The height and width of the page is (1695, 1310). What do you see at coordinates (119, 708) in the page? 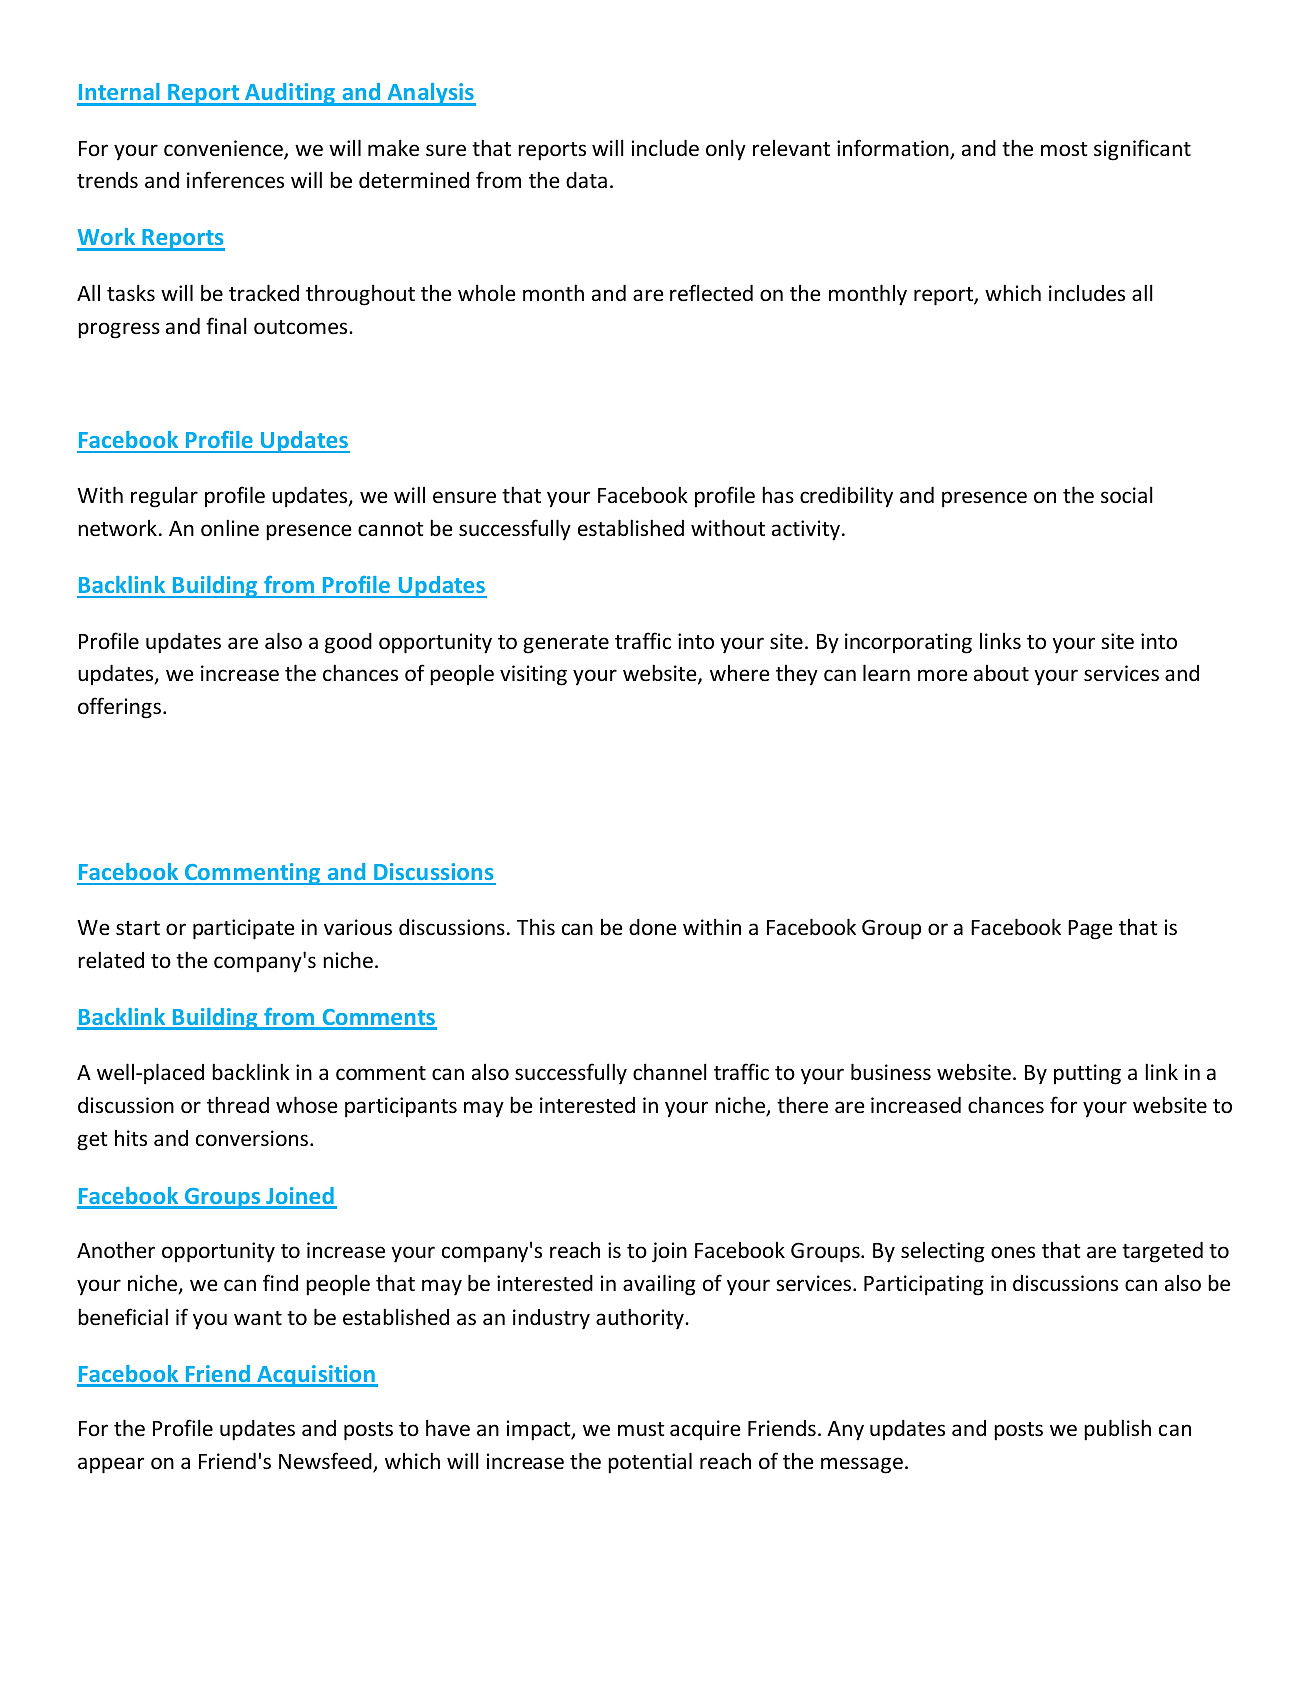
I see `offerings` at bounding box center [119, 708].
